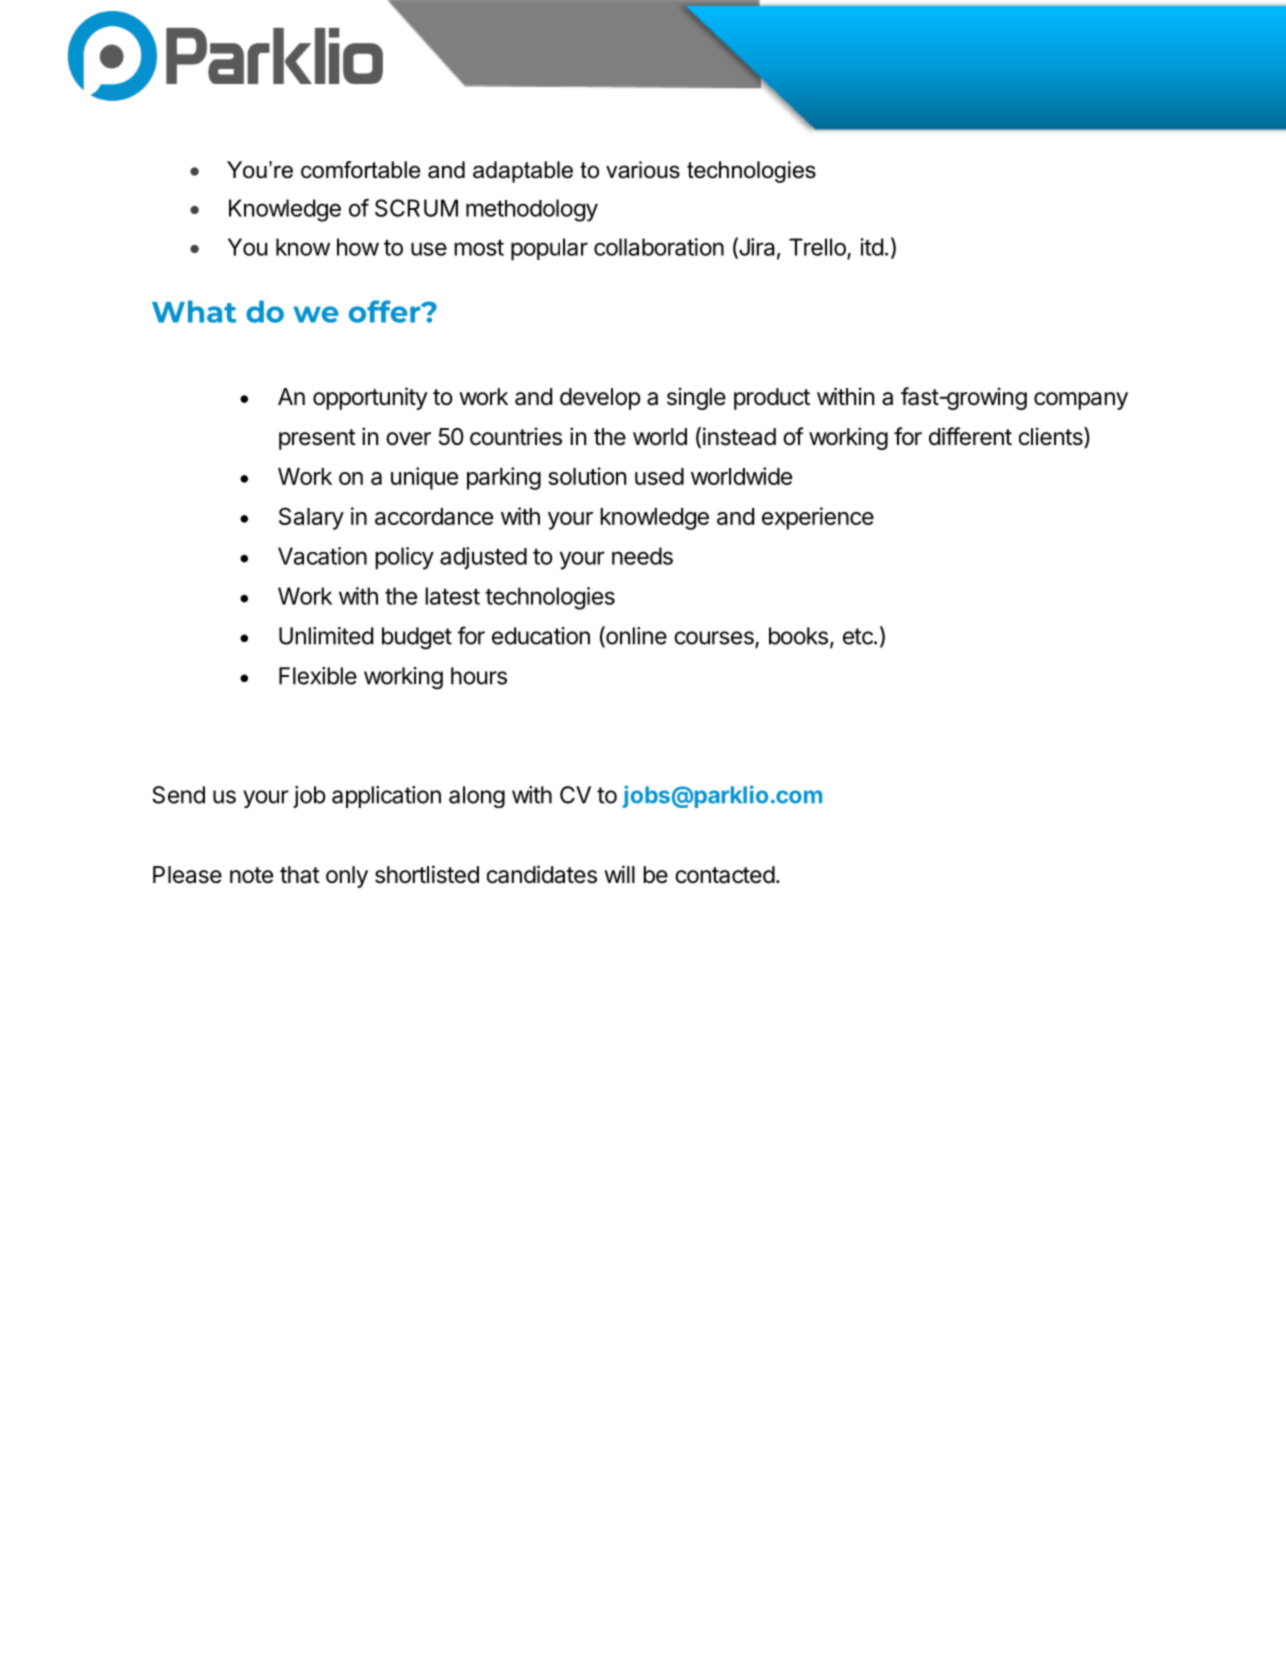 Image resolution: width=1286 pixels, height=1664 pixels. I want to click on comfortable, so click(360, 170).
